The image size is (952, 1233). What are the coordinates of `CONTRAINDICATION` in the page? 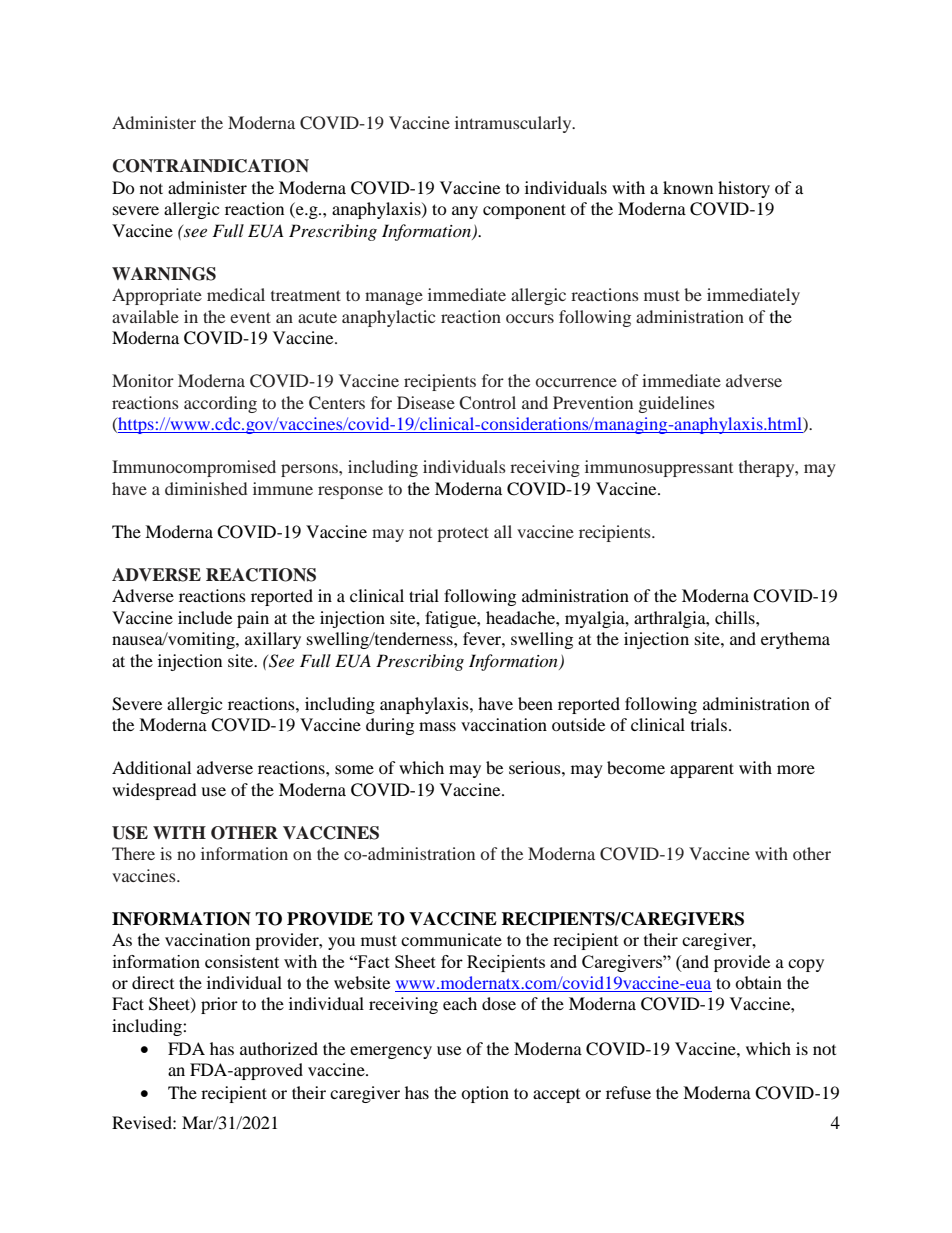 It's located at (211, 166).
